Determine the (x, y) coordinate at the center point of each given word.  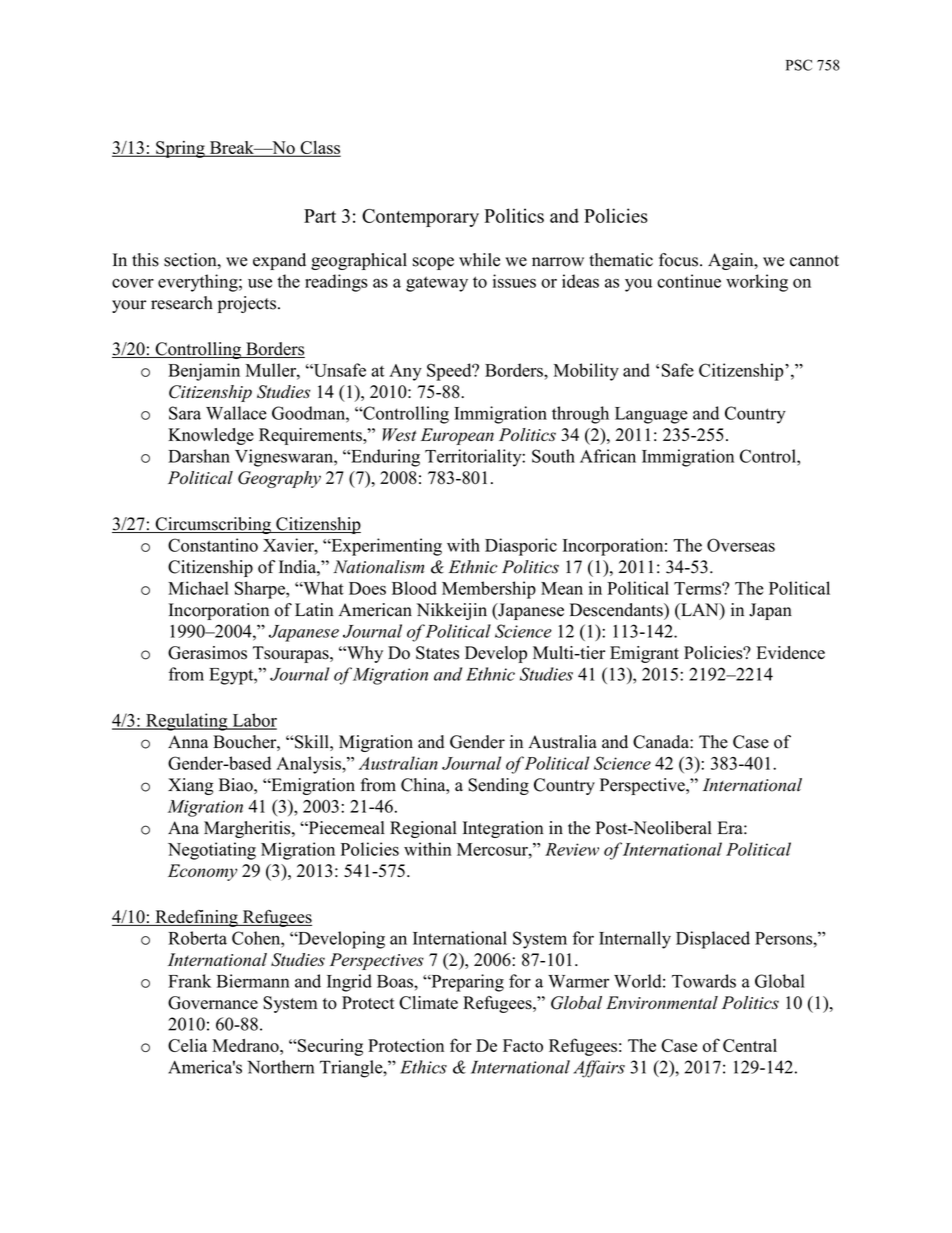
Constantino (213, 545)
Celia (187, 1045)
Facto (523, 1045)
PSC (799, 65)
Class (319, 148)
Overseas (741, 545)
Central (750, 1045)
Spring (180, 149)
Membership (489, 590)
